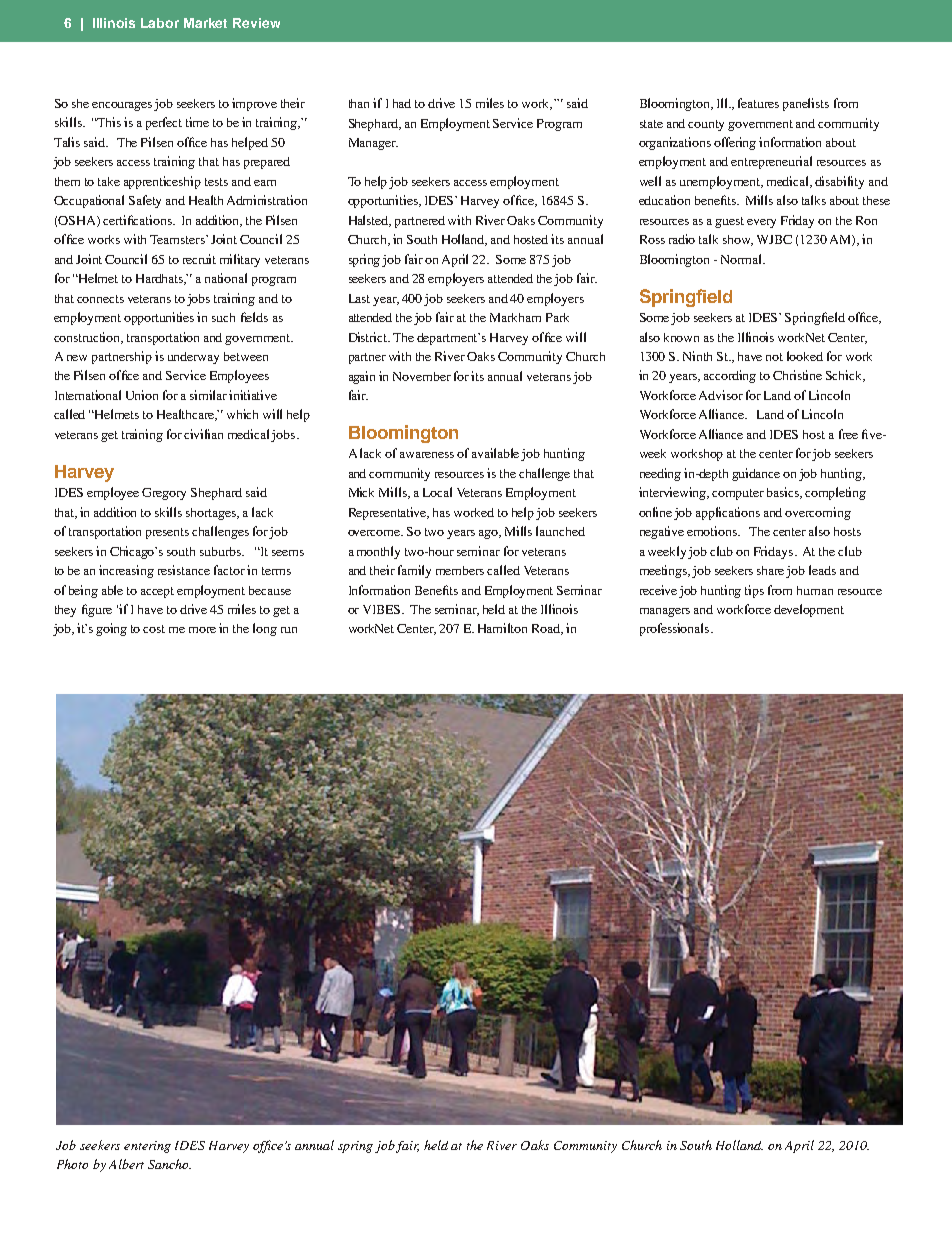  Describe the element at coordinates (402, 103) in the document. I see `had` at that location.
